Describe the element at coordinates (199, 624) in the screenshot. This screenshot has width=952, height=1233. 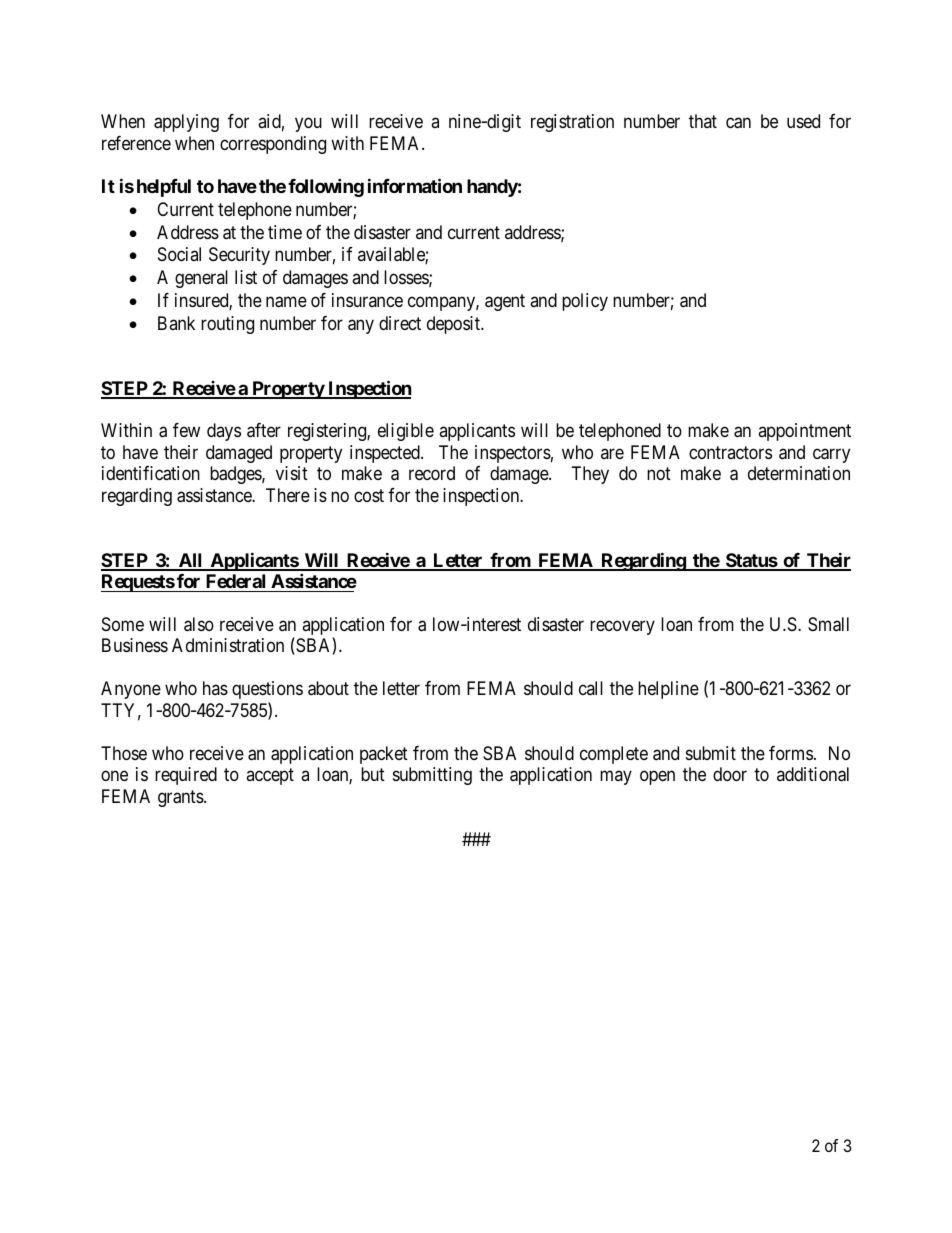
I see `also` at that location.
